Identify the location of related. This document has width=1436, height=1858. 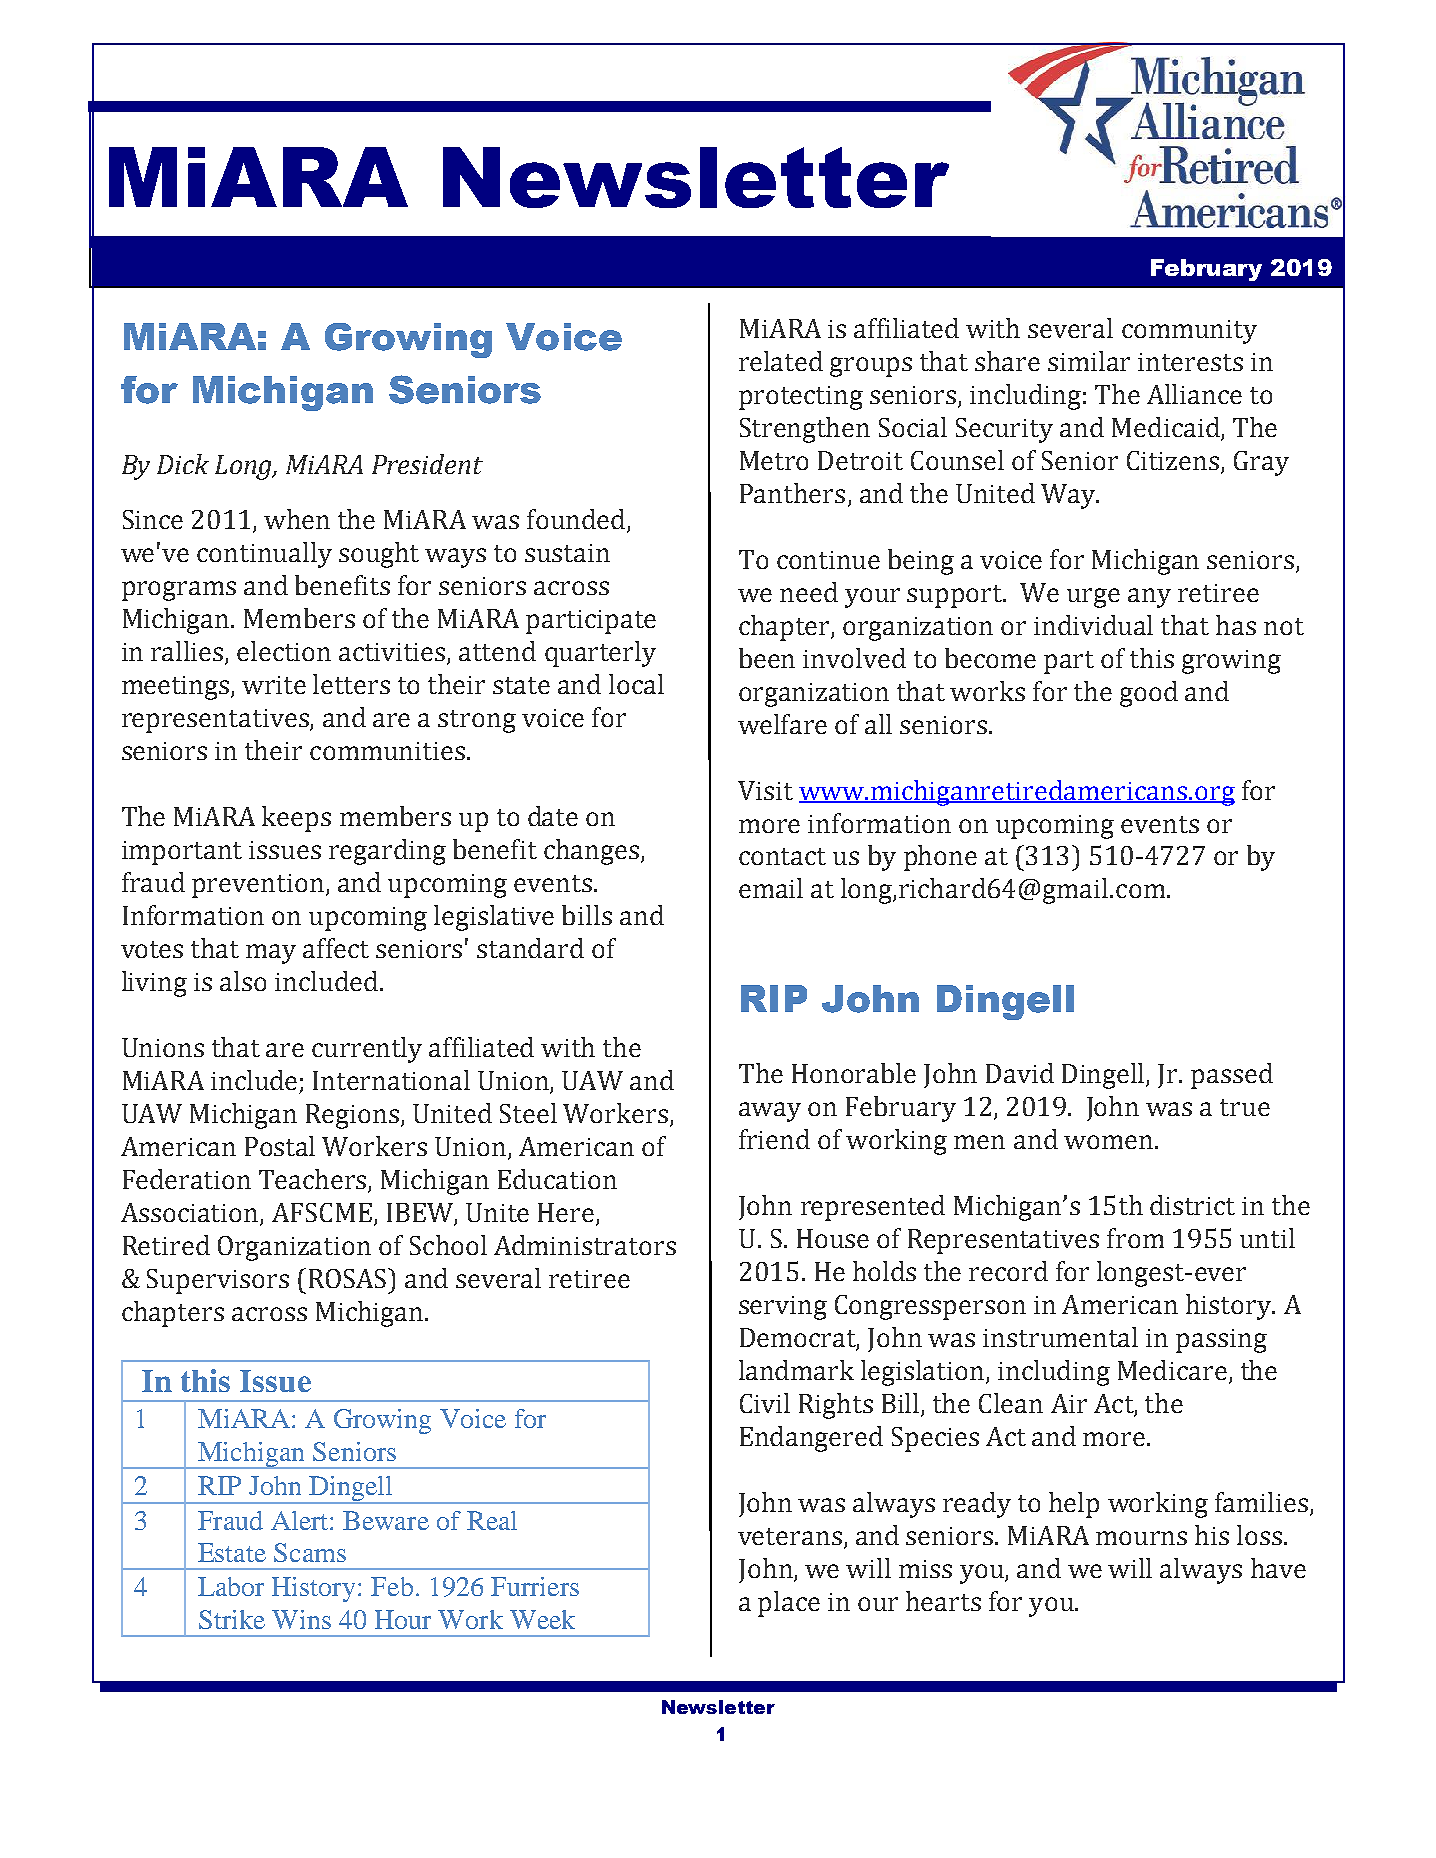
(781, 361).
